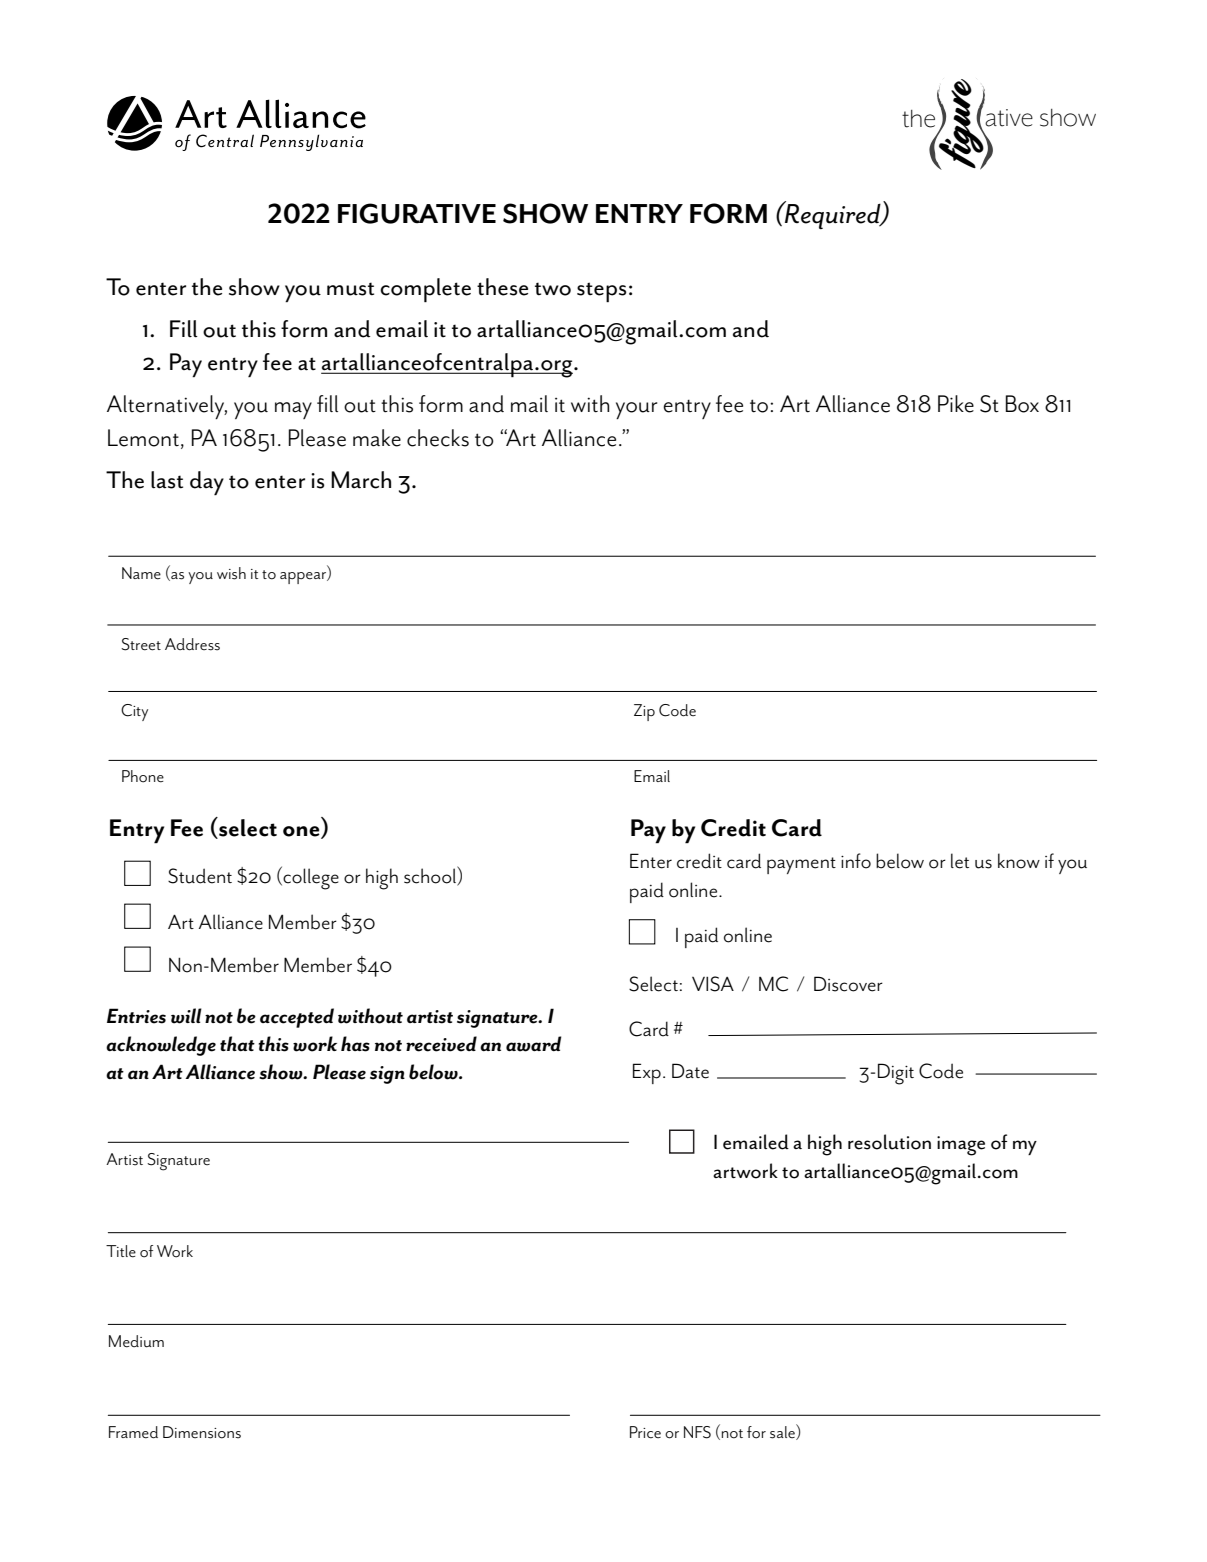  I want to click on must, so click(350, 289).
